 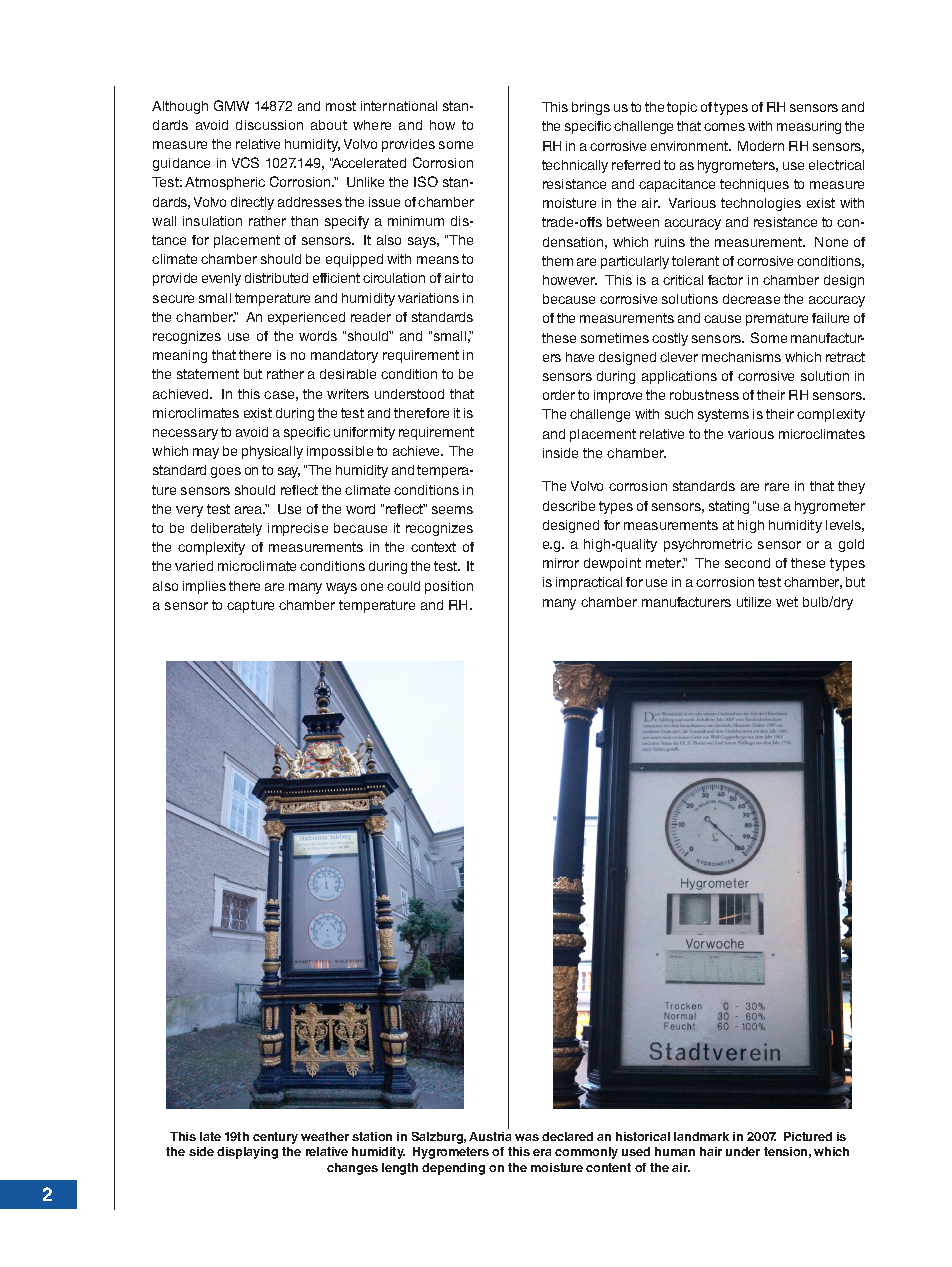 What do you see at coordinates (208, 374) in the document?
I see `statement` at bounding box center [208, 374].
